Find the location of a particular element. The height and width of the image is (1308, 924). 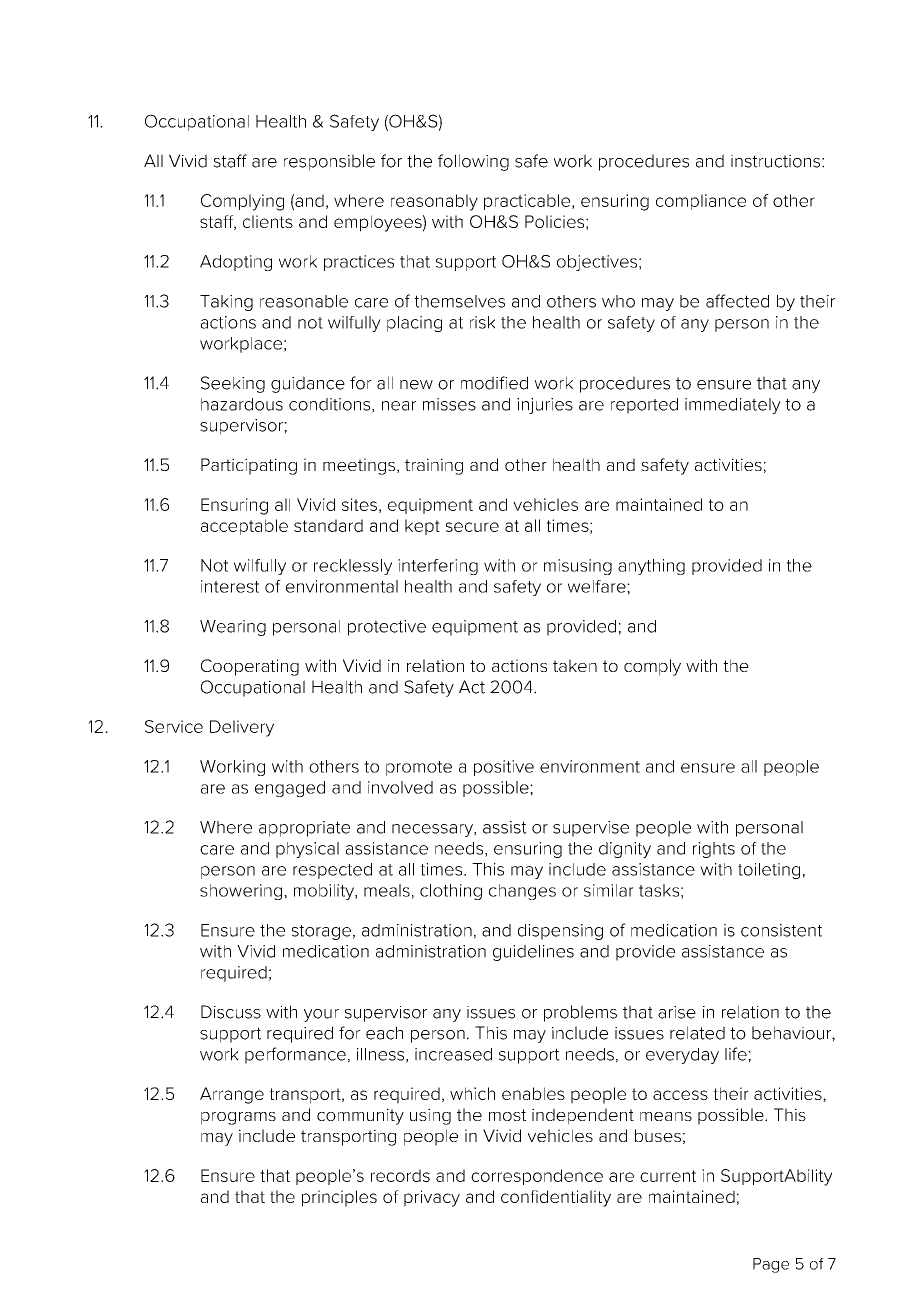

arise is located at coordinates (677, 1012).
